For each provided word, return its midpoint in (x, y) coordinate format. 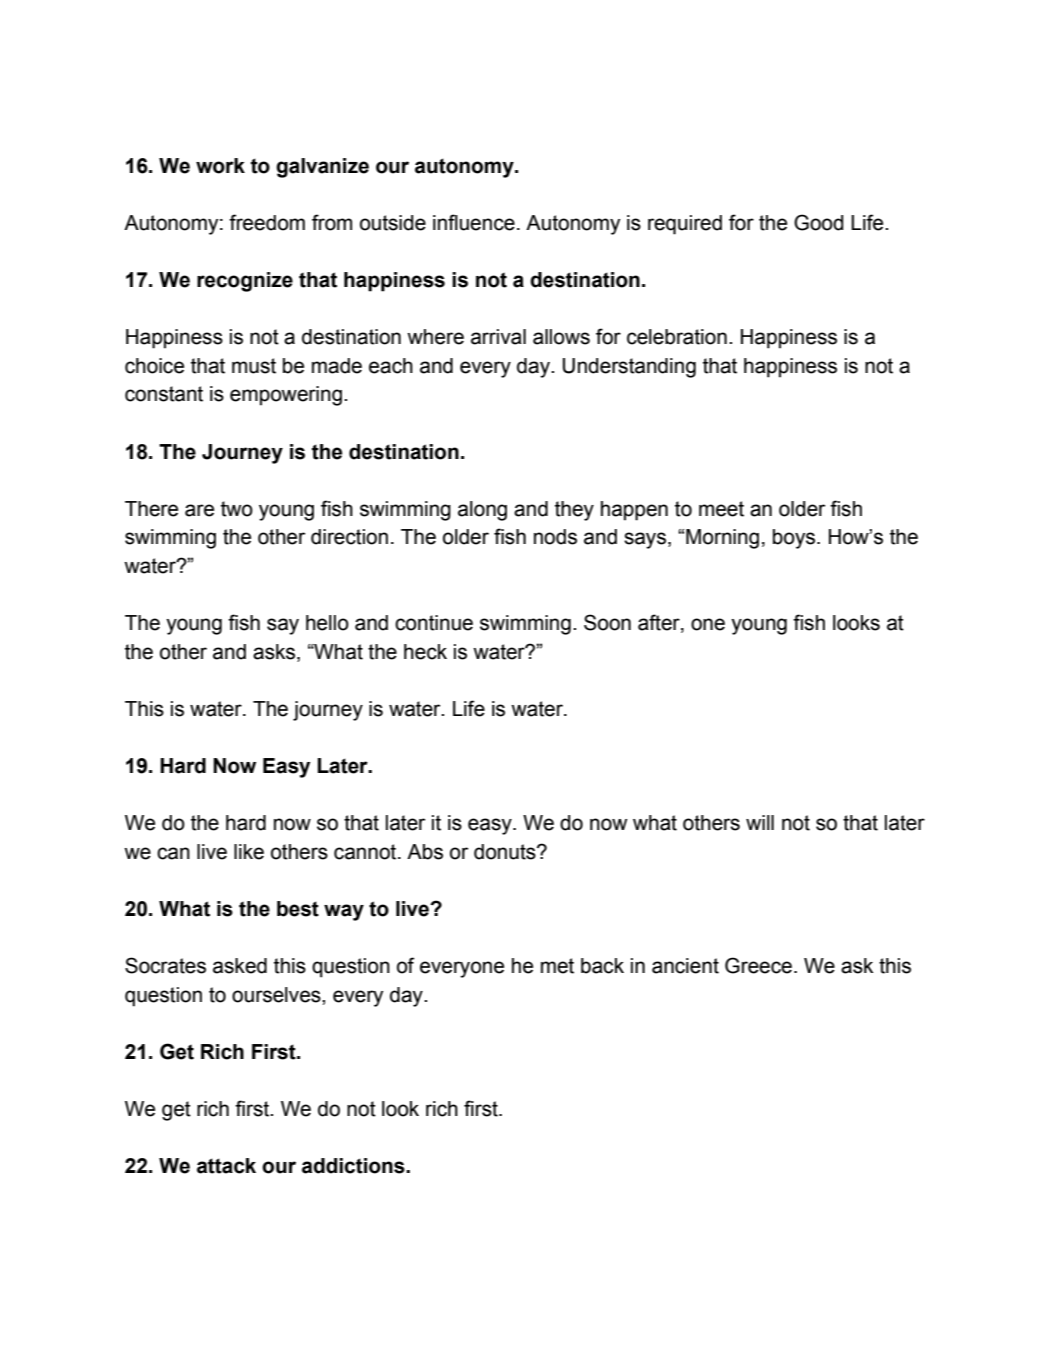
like (249, 852)
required (685, 225)
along (482, 511)
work (220, 166)
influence (474, 222)
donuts (506, 852)
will (760, 822)
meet (721, 509)
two (237, 509)
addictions (354, 1166)
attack (226, 1166)
